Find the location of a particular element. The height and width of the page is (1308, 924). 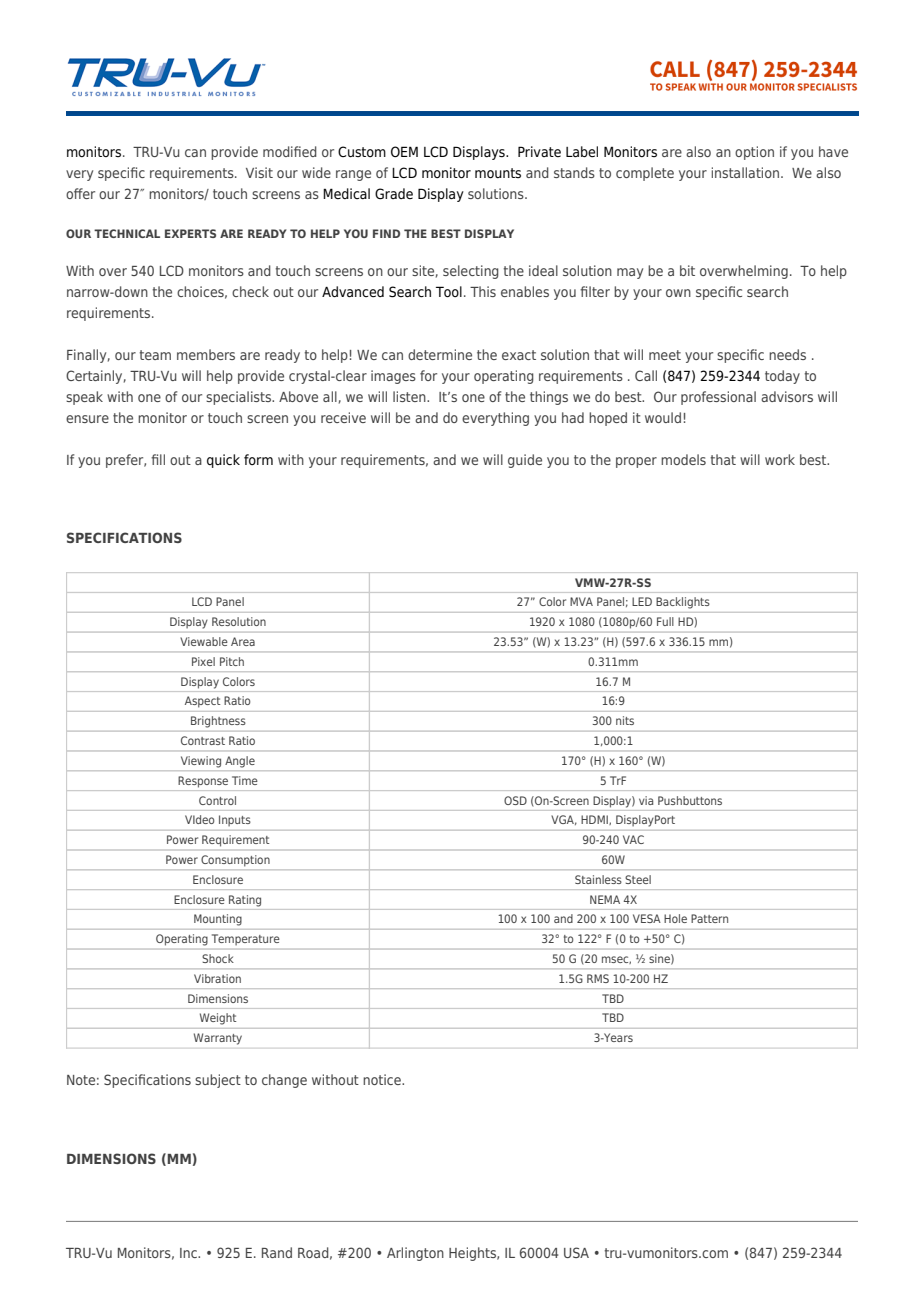

mounts is located at coordinates (498, 173).
